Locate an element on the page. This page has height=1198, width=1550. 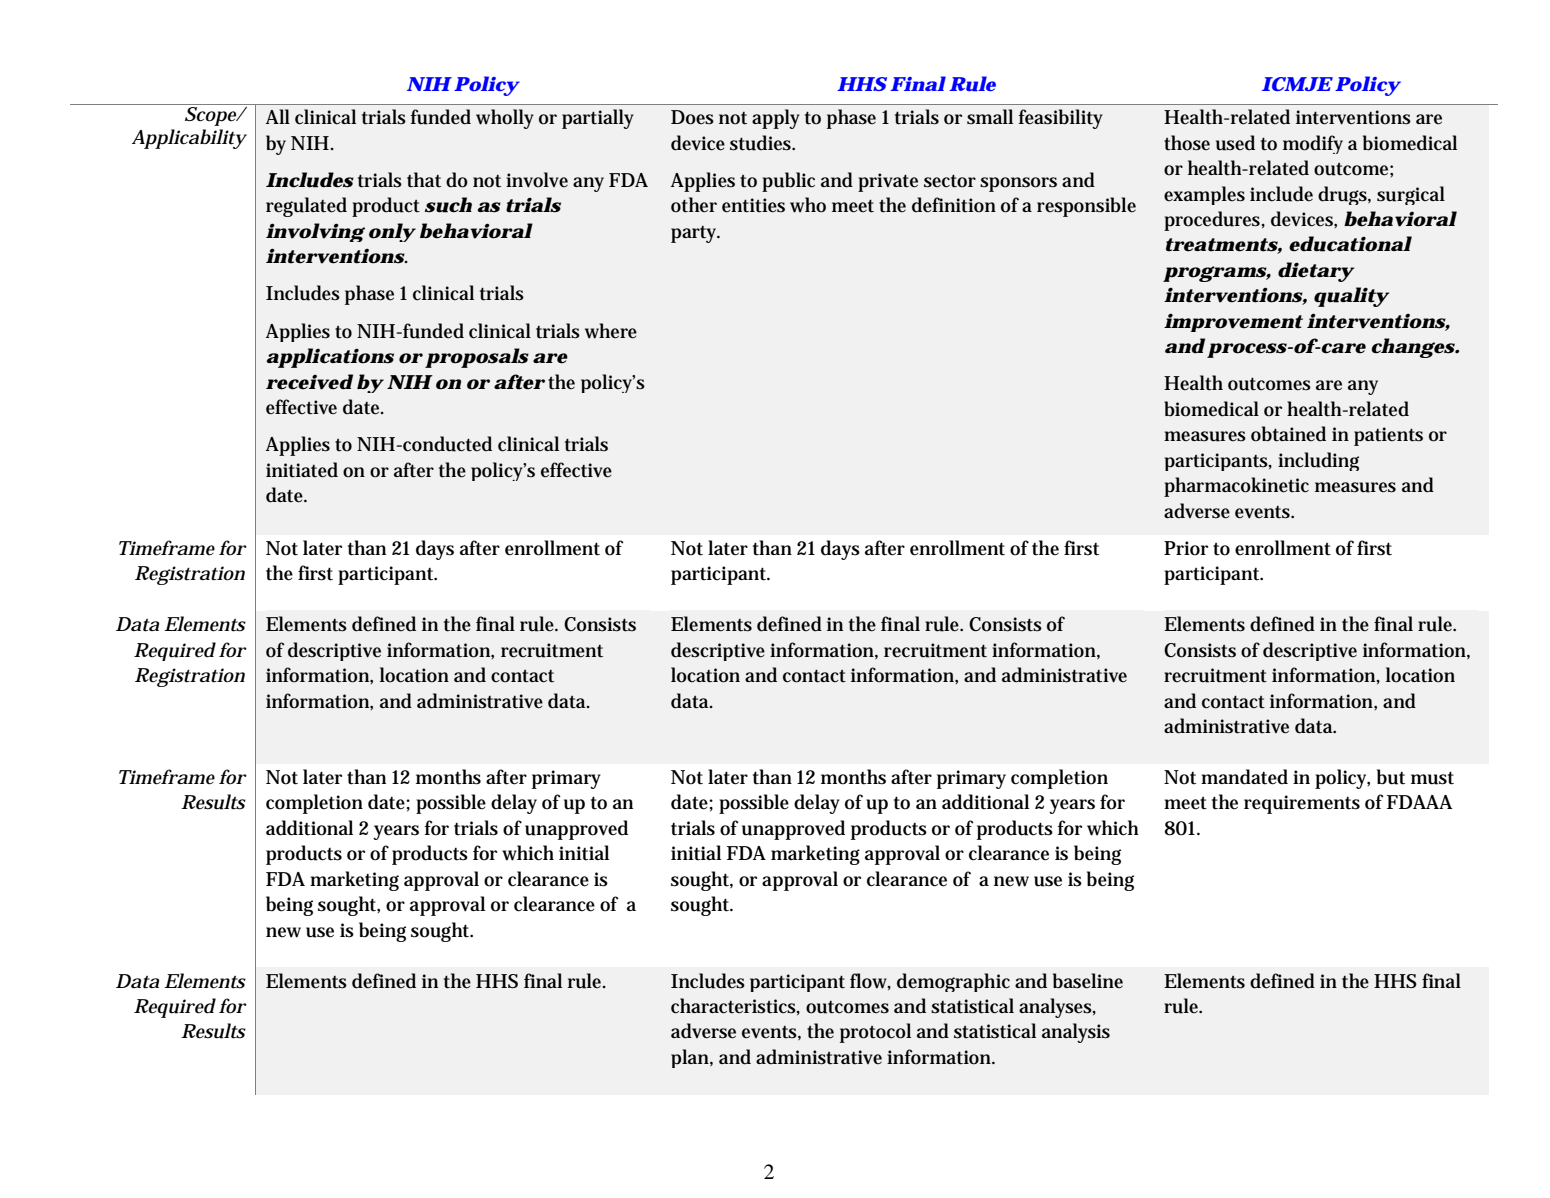
apply is located at coordinates (776, 119).
